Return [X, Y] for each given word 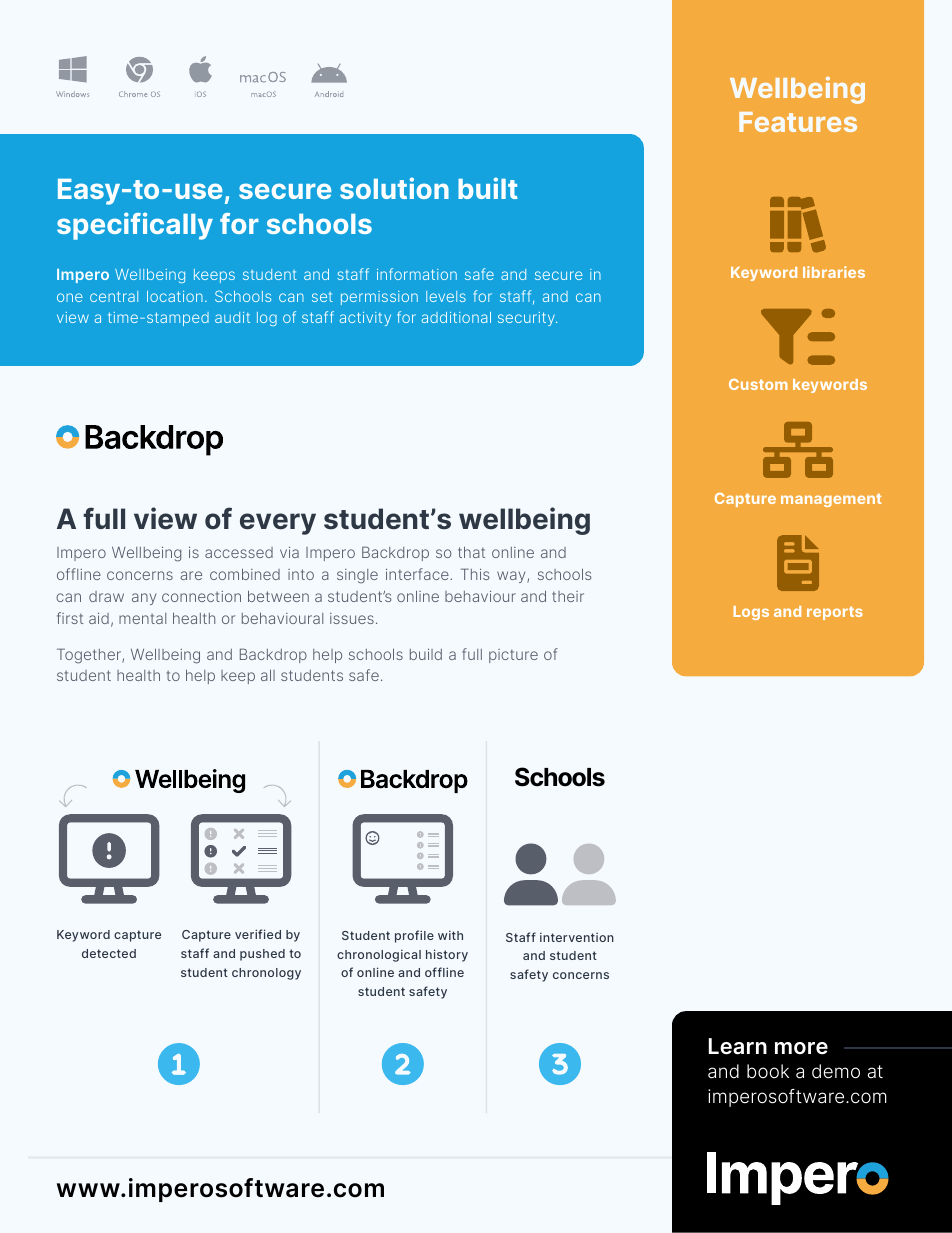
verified [258, 934]
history [447, 955]
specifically [135, 226]
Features [798, 122]
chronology [266, 974]
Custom [758, 384]
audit [232, 317]
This [475, 574]
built [488, 188]
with [450, 935]
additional [456, 317]
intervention [577, 937]
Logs [751, 613]
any [144, 599]
